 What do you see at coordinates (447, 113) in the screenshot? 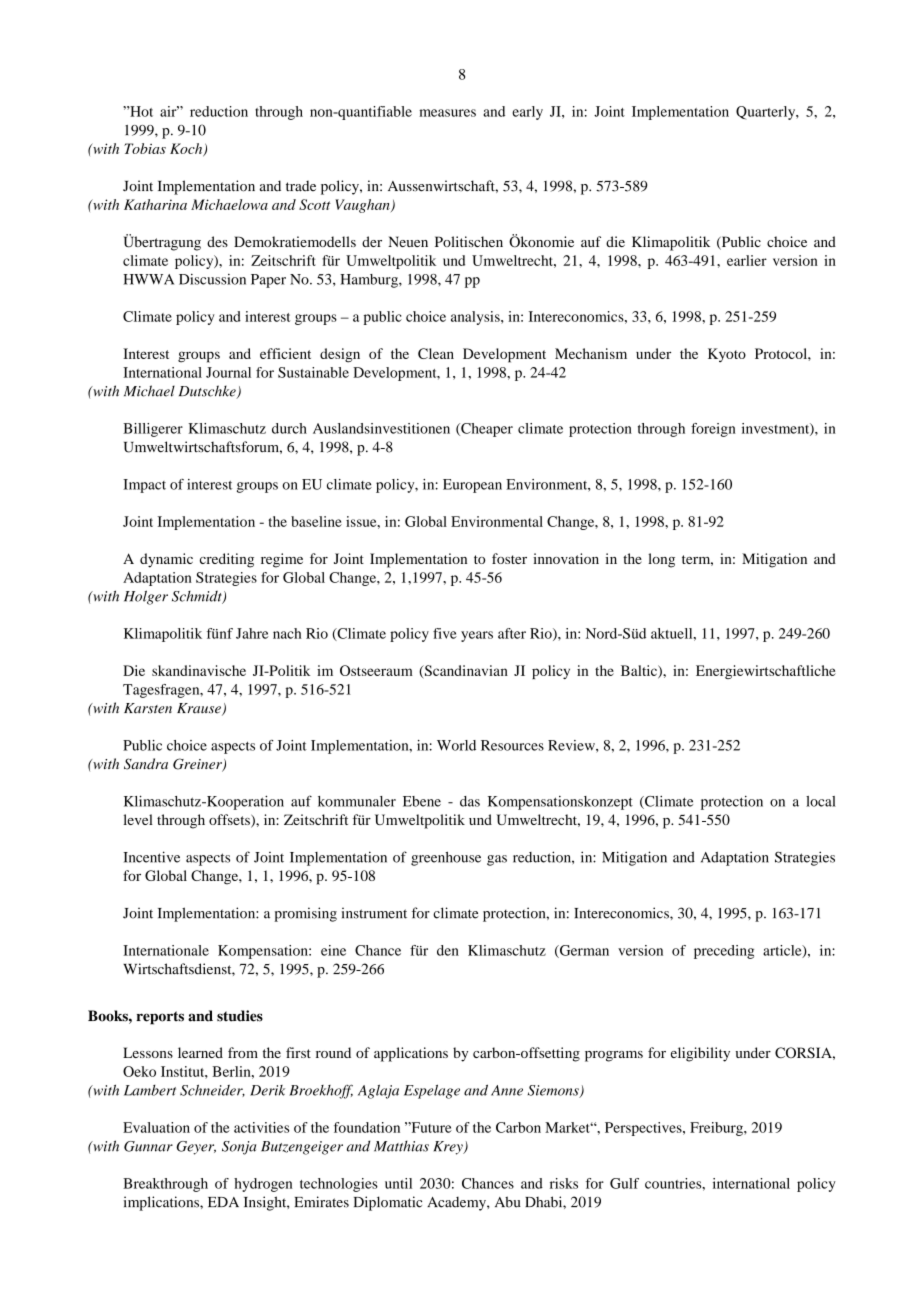
I see `measures` at bounding box center [447, 113].
